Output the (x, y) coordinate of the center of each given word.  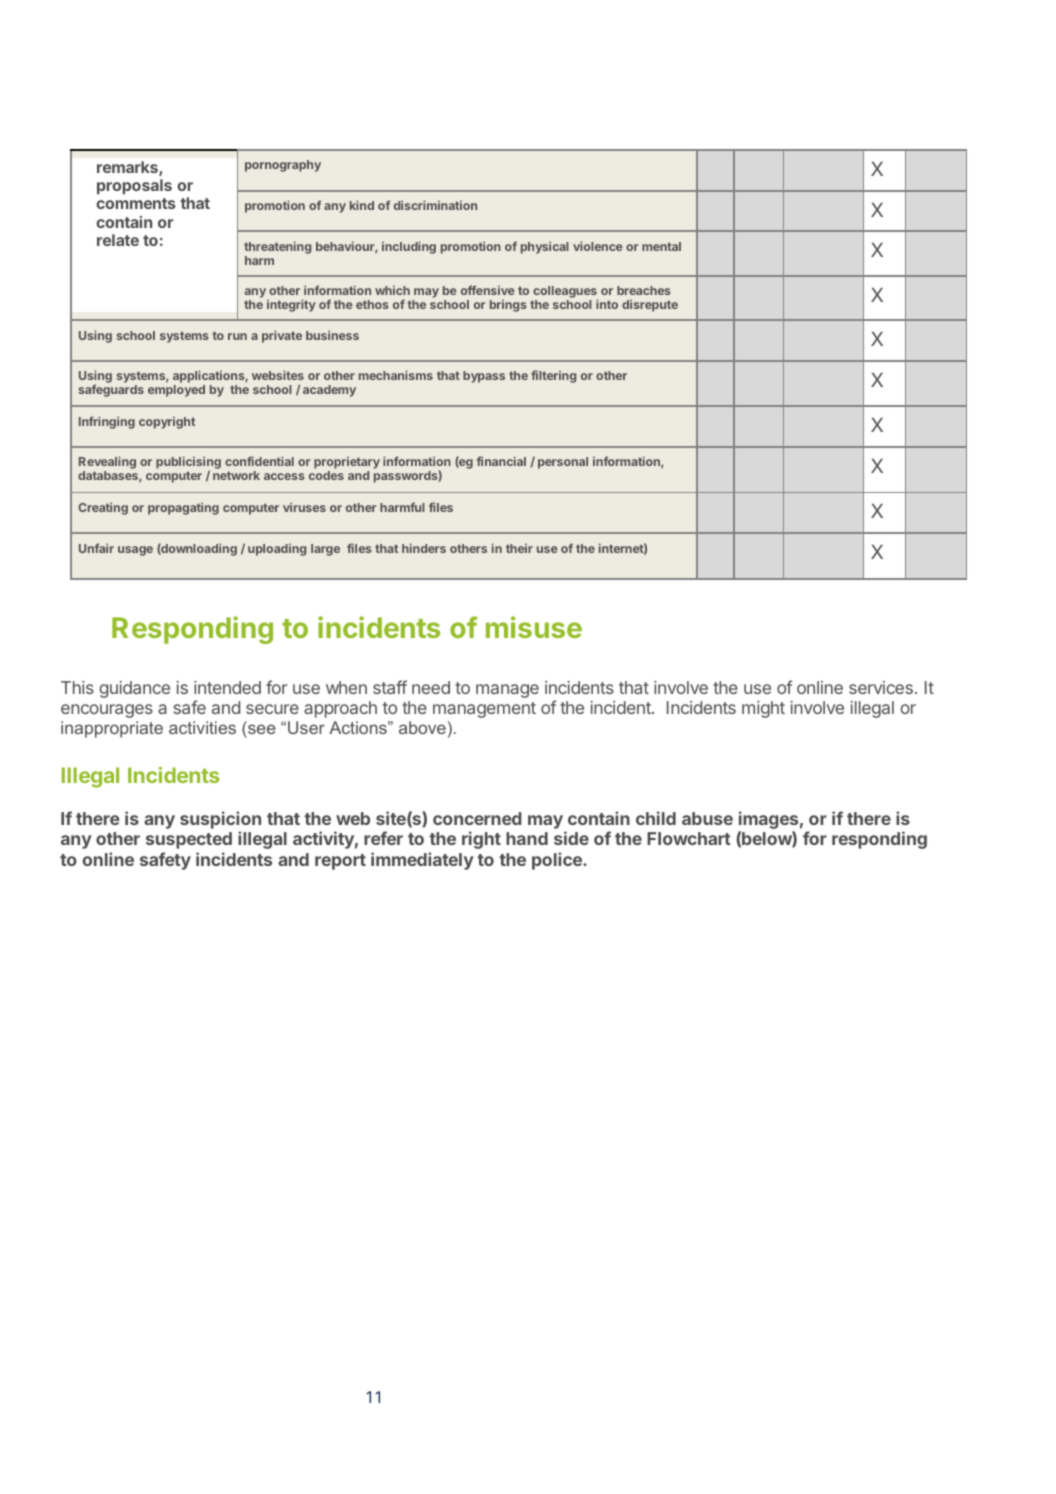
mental (661, 246)
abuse (707, 818)
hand (527, 838)
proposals (134, 186)
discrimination (435, 205)
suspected (189, 840)
